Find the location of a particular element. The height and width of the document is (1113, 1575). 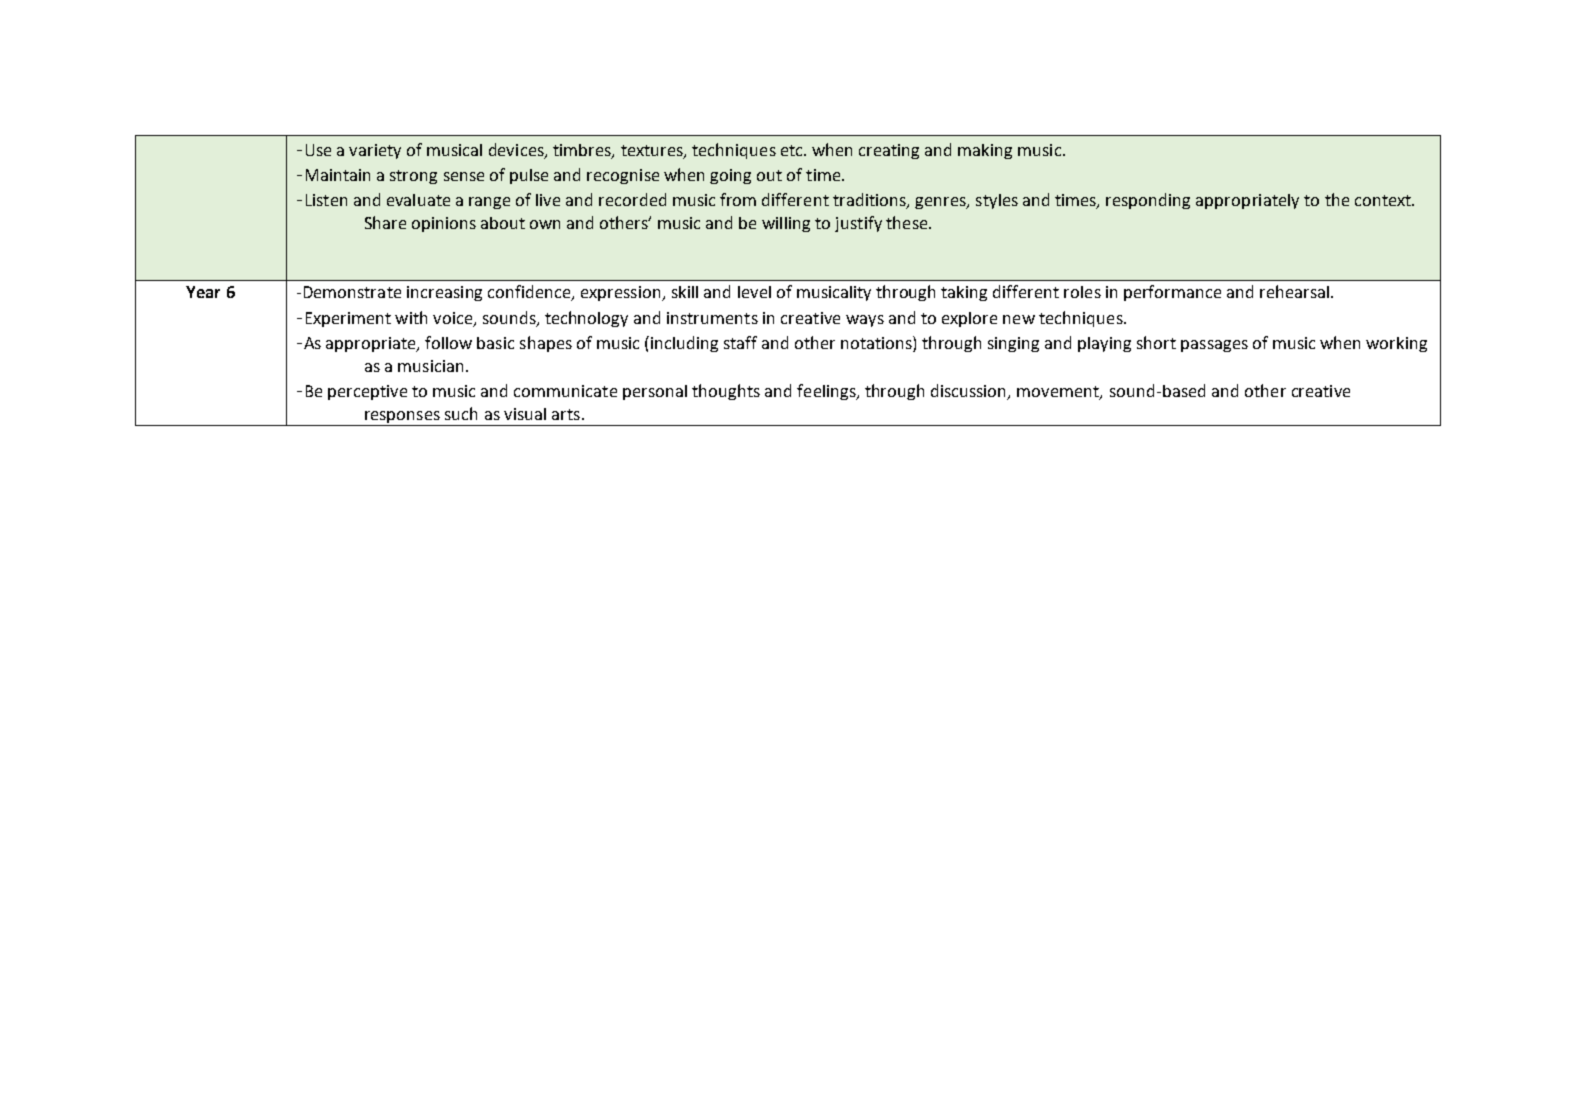

responses is located at coordinates (402, 418).
